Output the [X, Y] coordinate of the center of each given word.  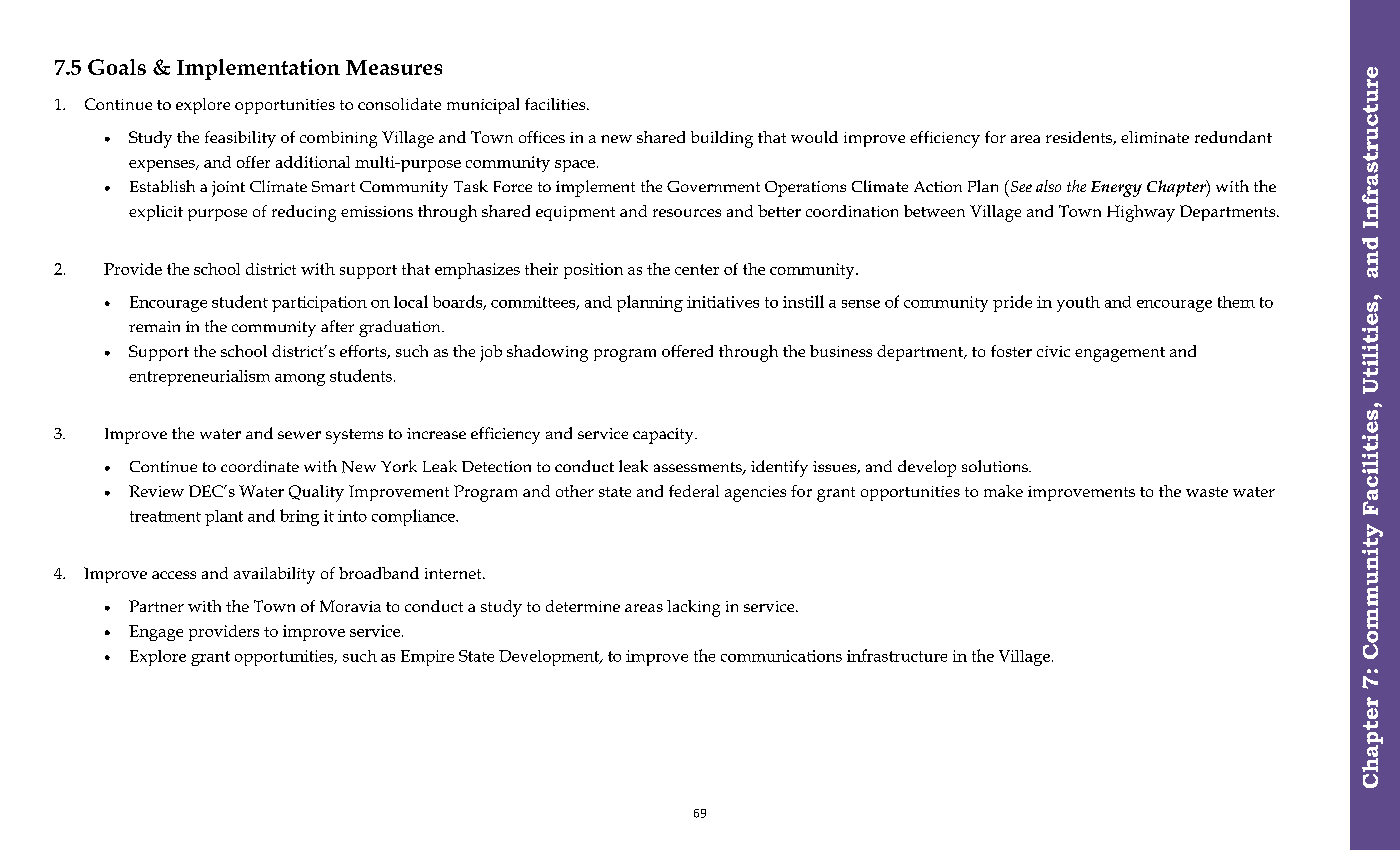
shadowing [547, 353]
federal [694, 491]
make [1003, 491]
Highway [1141, 213]
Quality [316, 493]
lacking [693, 608]
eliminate [1155, 137]
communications [781, 656]
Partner [156, 606]
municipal [483, 106]
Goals [117, 67]
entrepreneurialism [199, 378]
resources [687, 213]
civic [1053, 351]
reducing [304, 213]
